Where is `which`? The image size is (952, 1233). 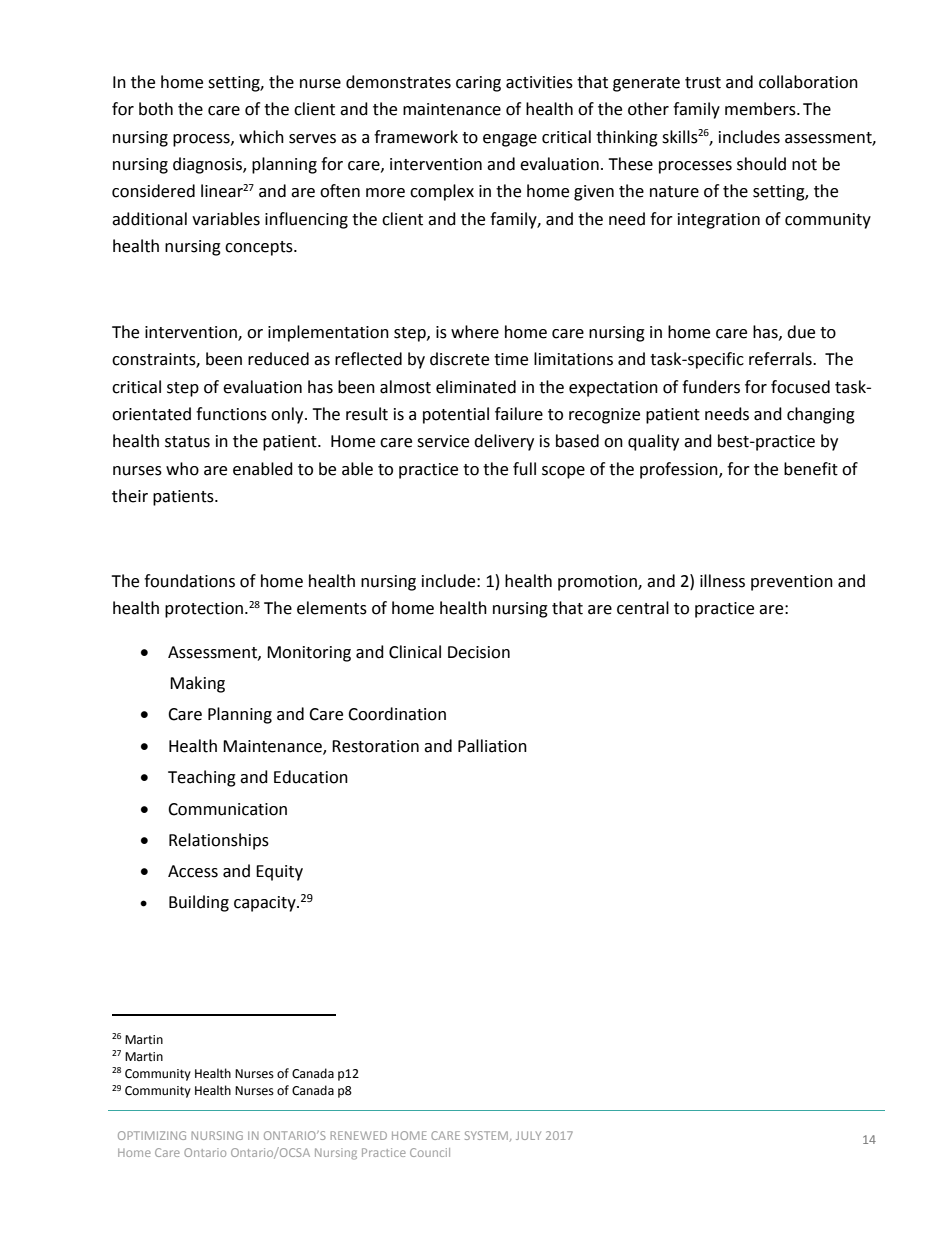
which is located at coordinates (261, 137).
